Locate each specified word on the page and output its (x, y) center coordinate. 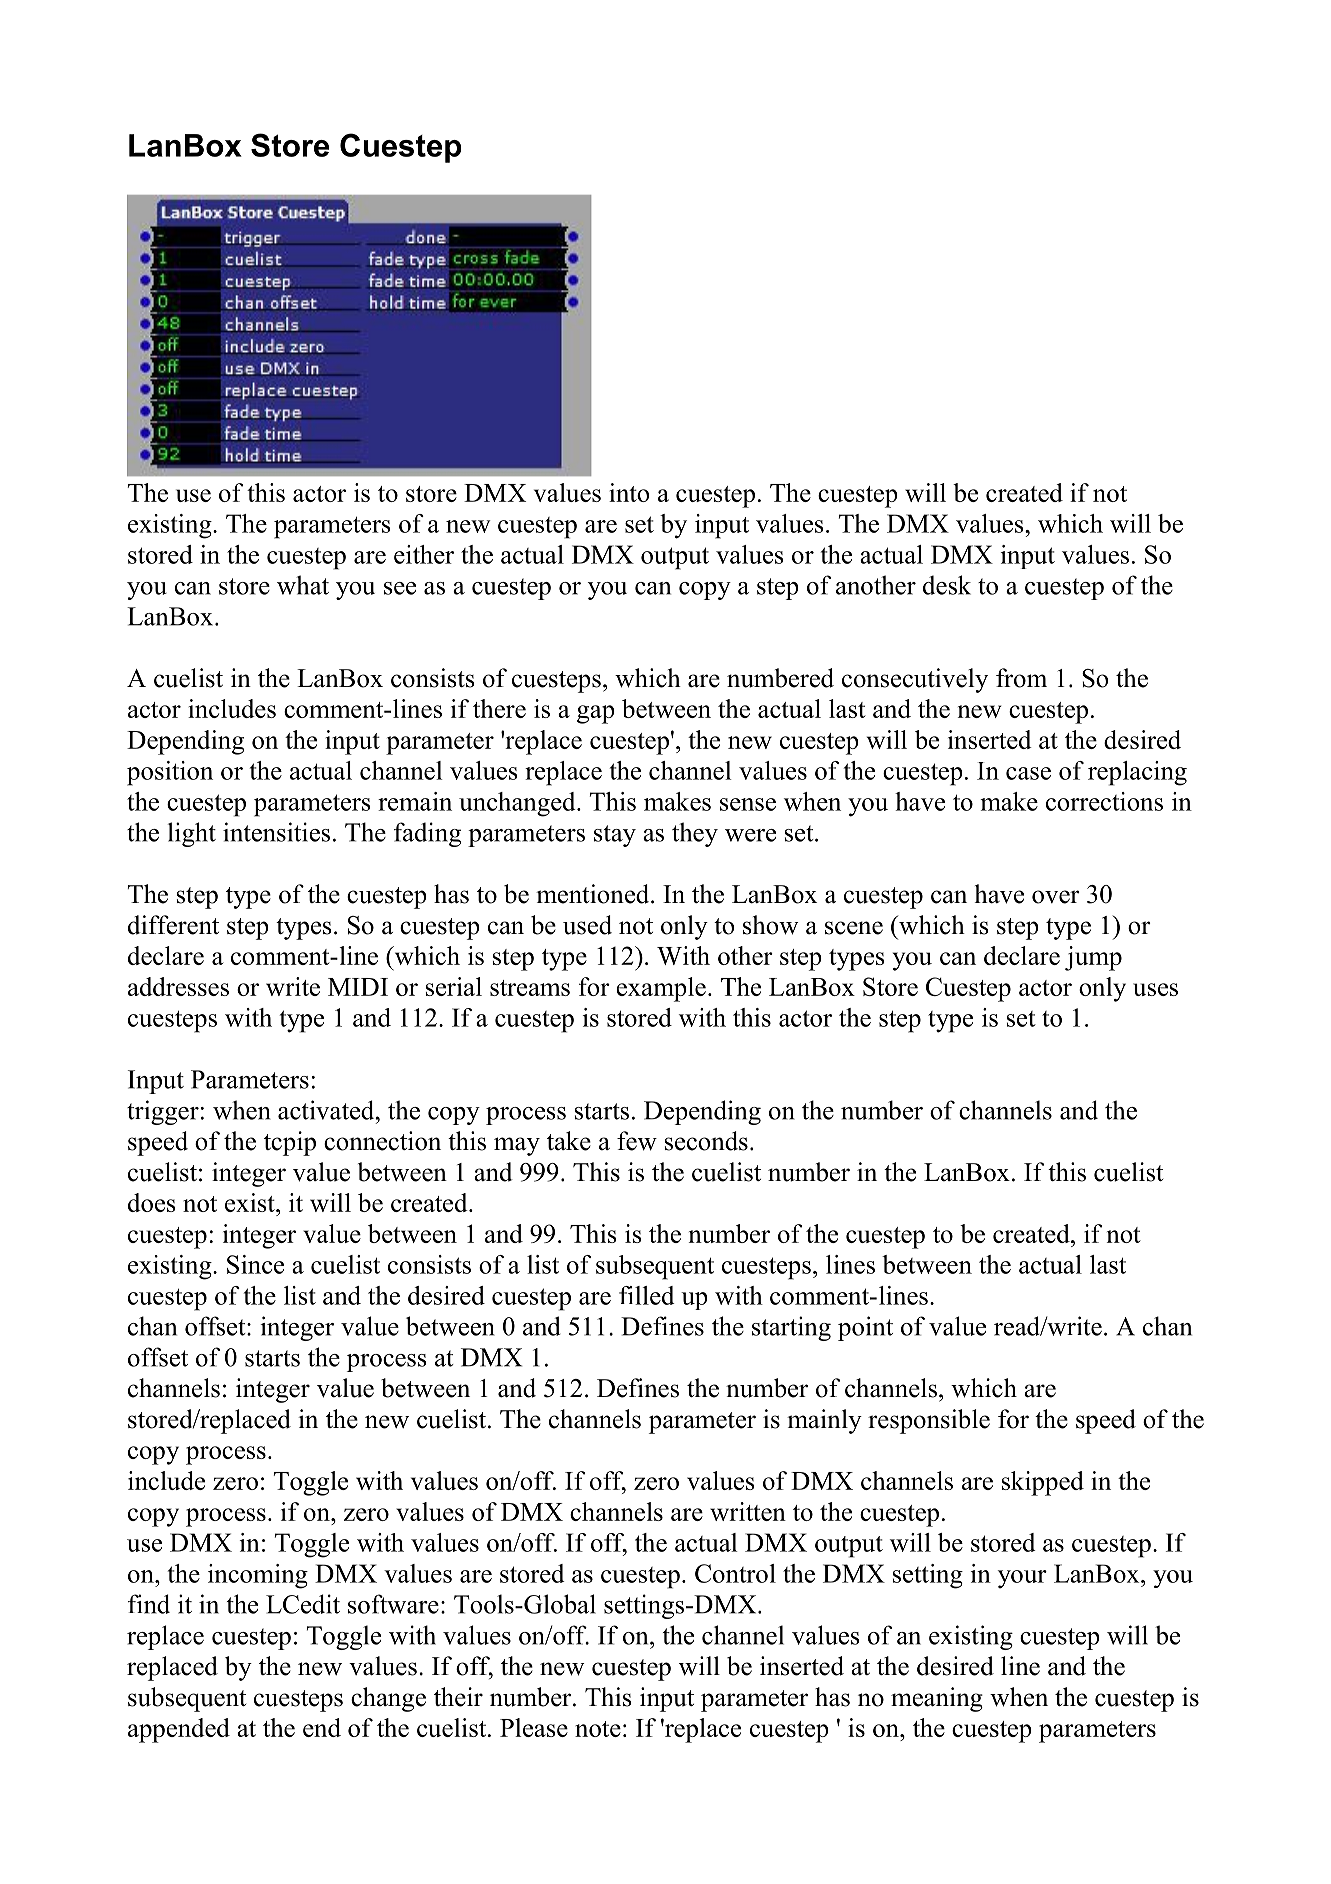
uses (1155, 989)
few (637, 1141)
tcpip (290, 1143)
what (303, 585)
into (629, 492)
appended (179, 1730)
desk (947, 585)
